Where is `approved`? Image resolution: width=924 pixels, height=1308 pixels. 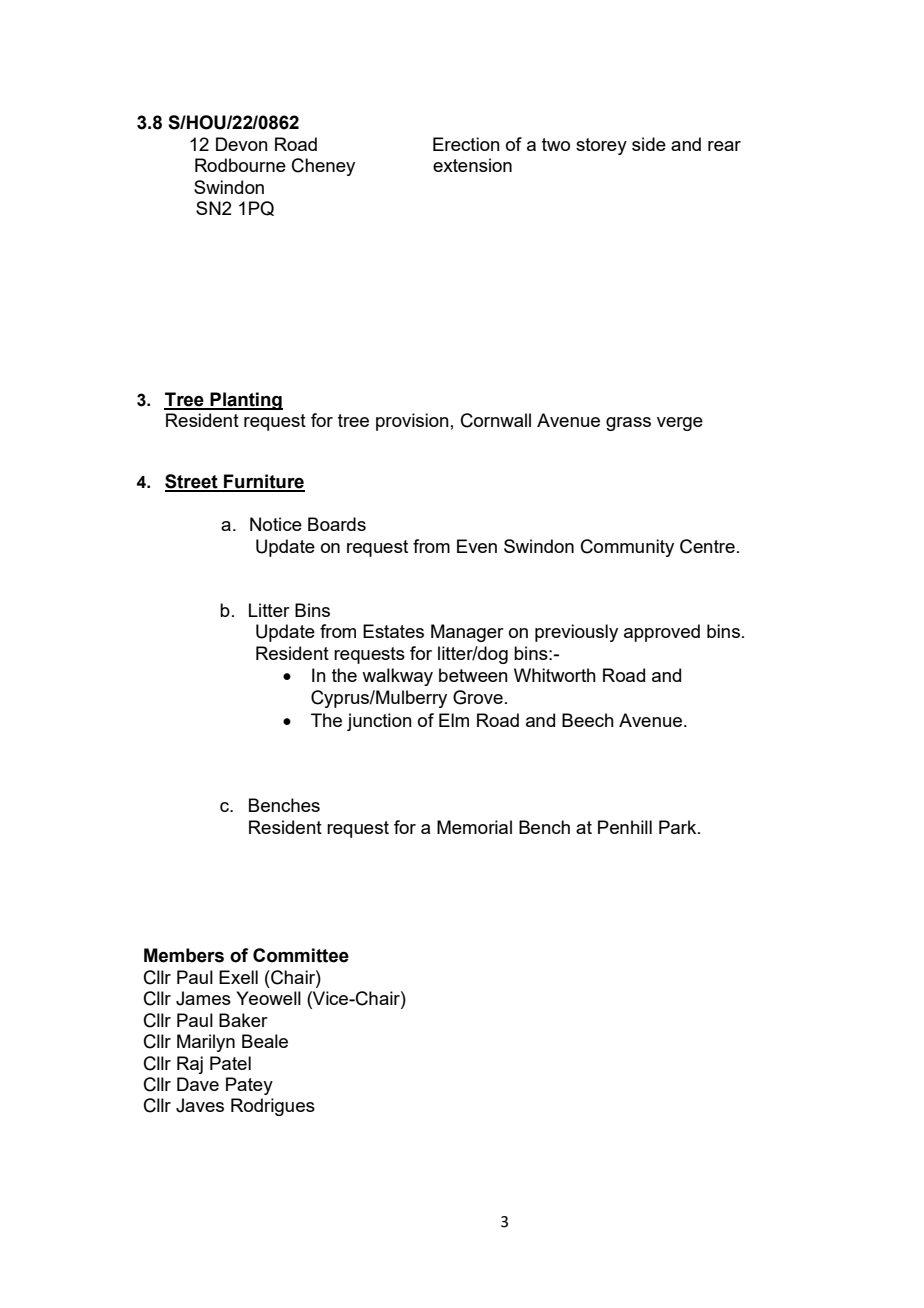
approved is located at coordinates (662, 633).
